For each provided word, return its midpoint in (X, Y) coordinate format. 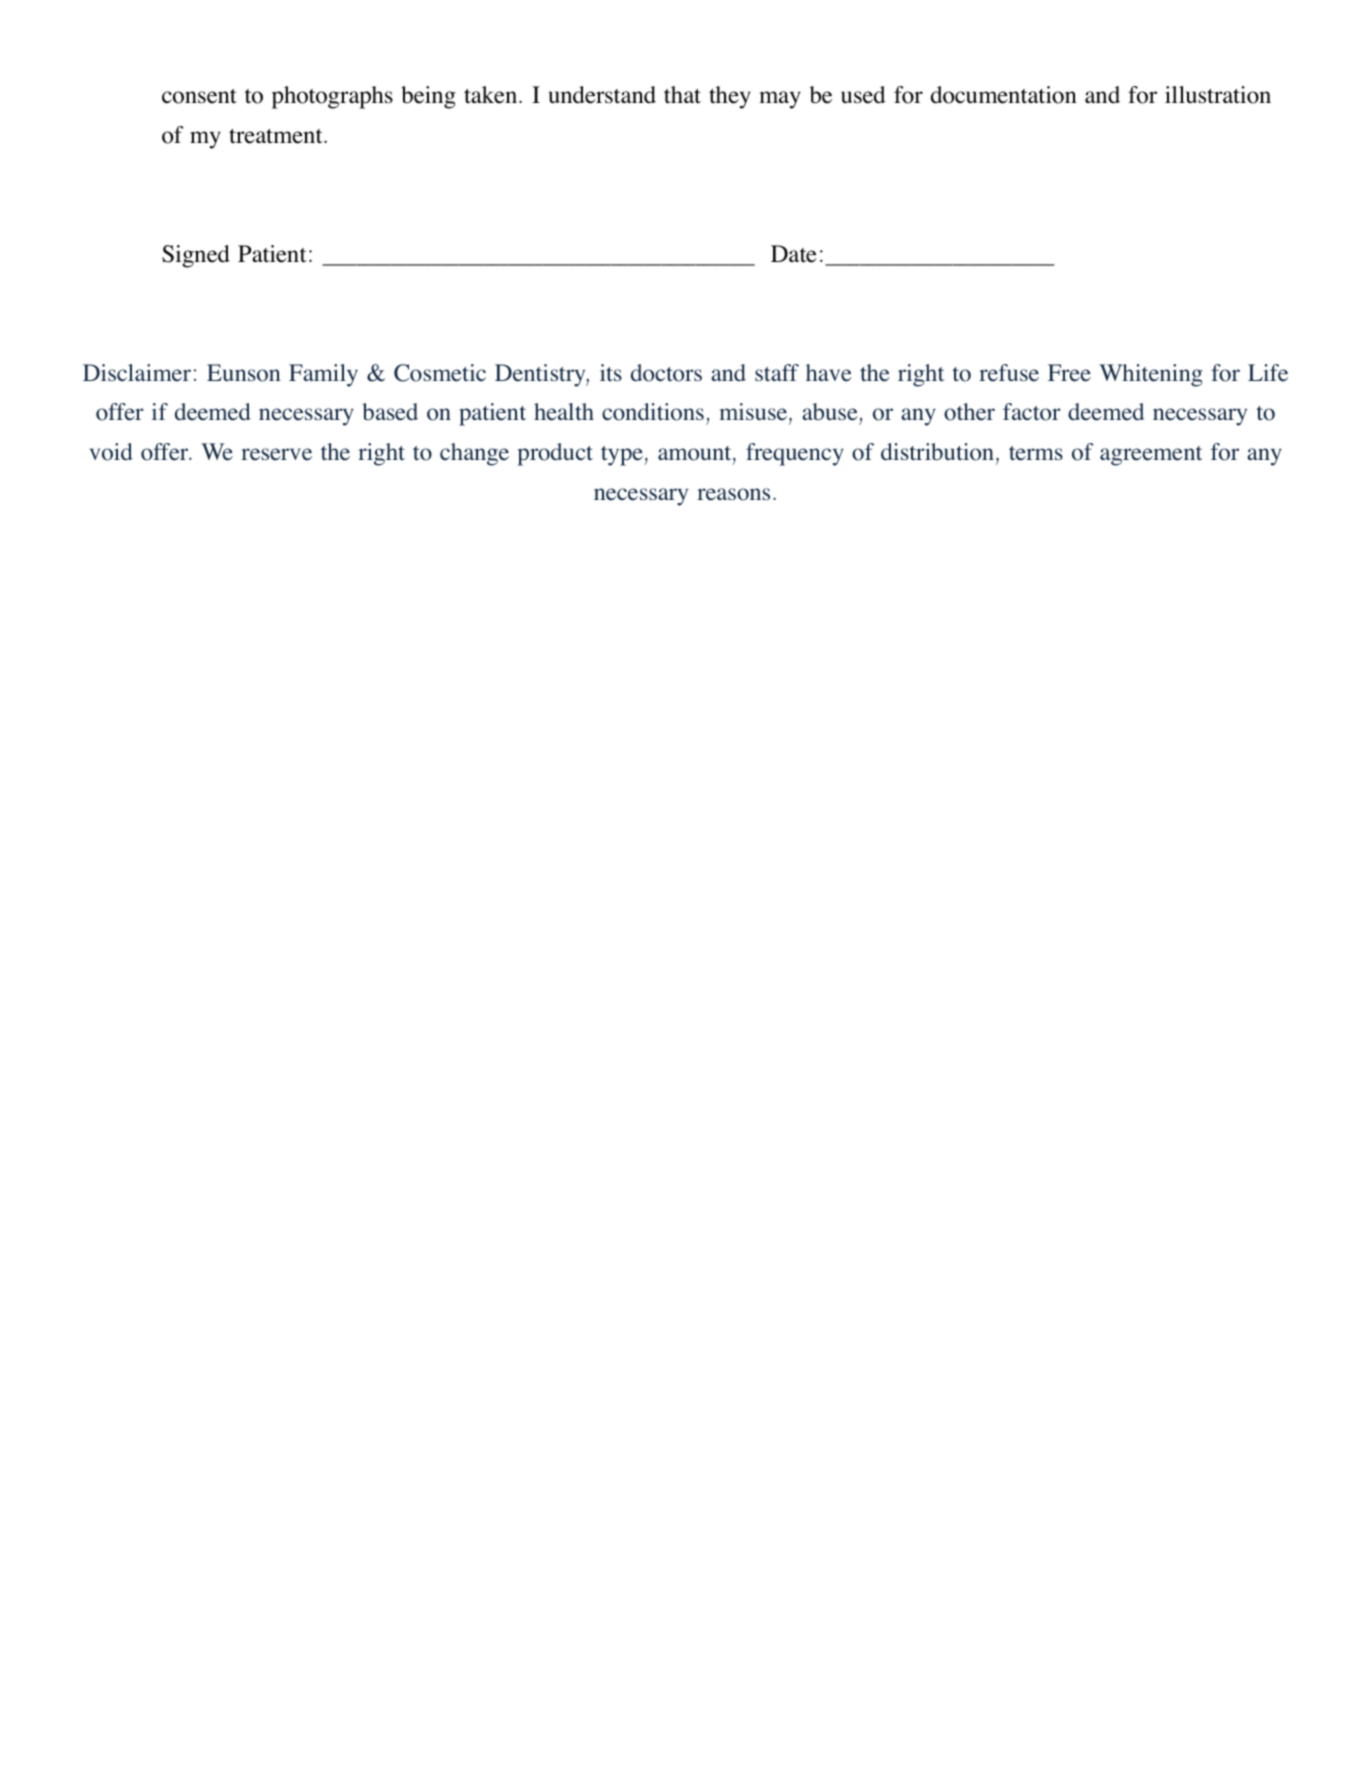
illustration (1218, 95)
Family (323, 375)
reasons (733, 494)
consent (199, 96)
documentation (1004, 95)
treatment (277, 136)
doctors (666, 373)
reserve (276, 454)
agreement (1151, 456)
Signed (196, 256)
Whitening (1151, 375)
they (730, 97)
